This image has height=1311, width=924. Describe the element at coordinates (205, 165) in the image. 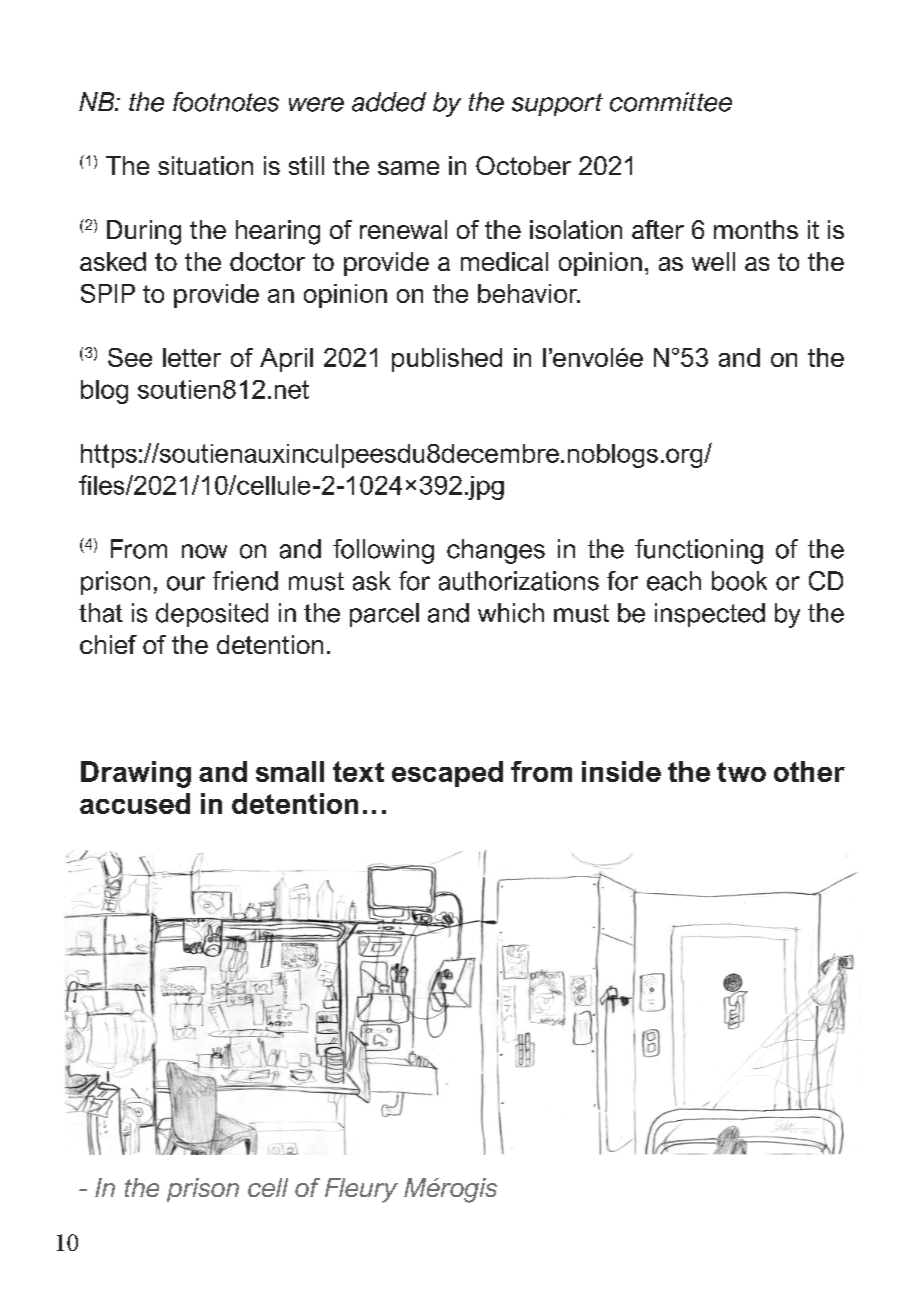

I see `situation` at that location.
